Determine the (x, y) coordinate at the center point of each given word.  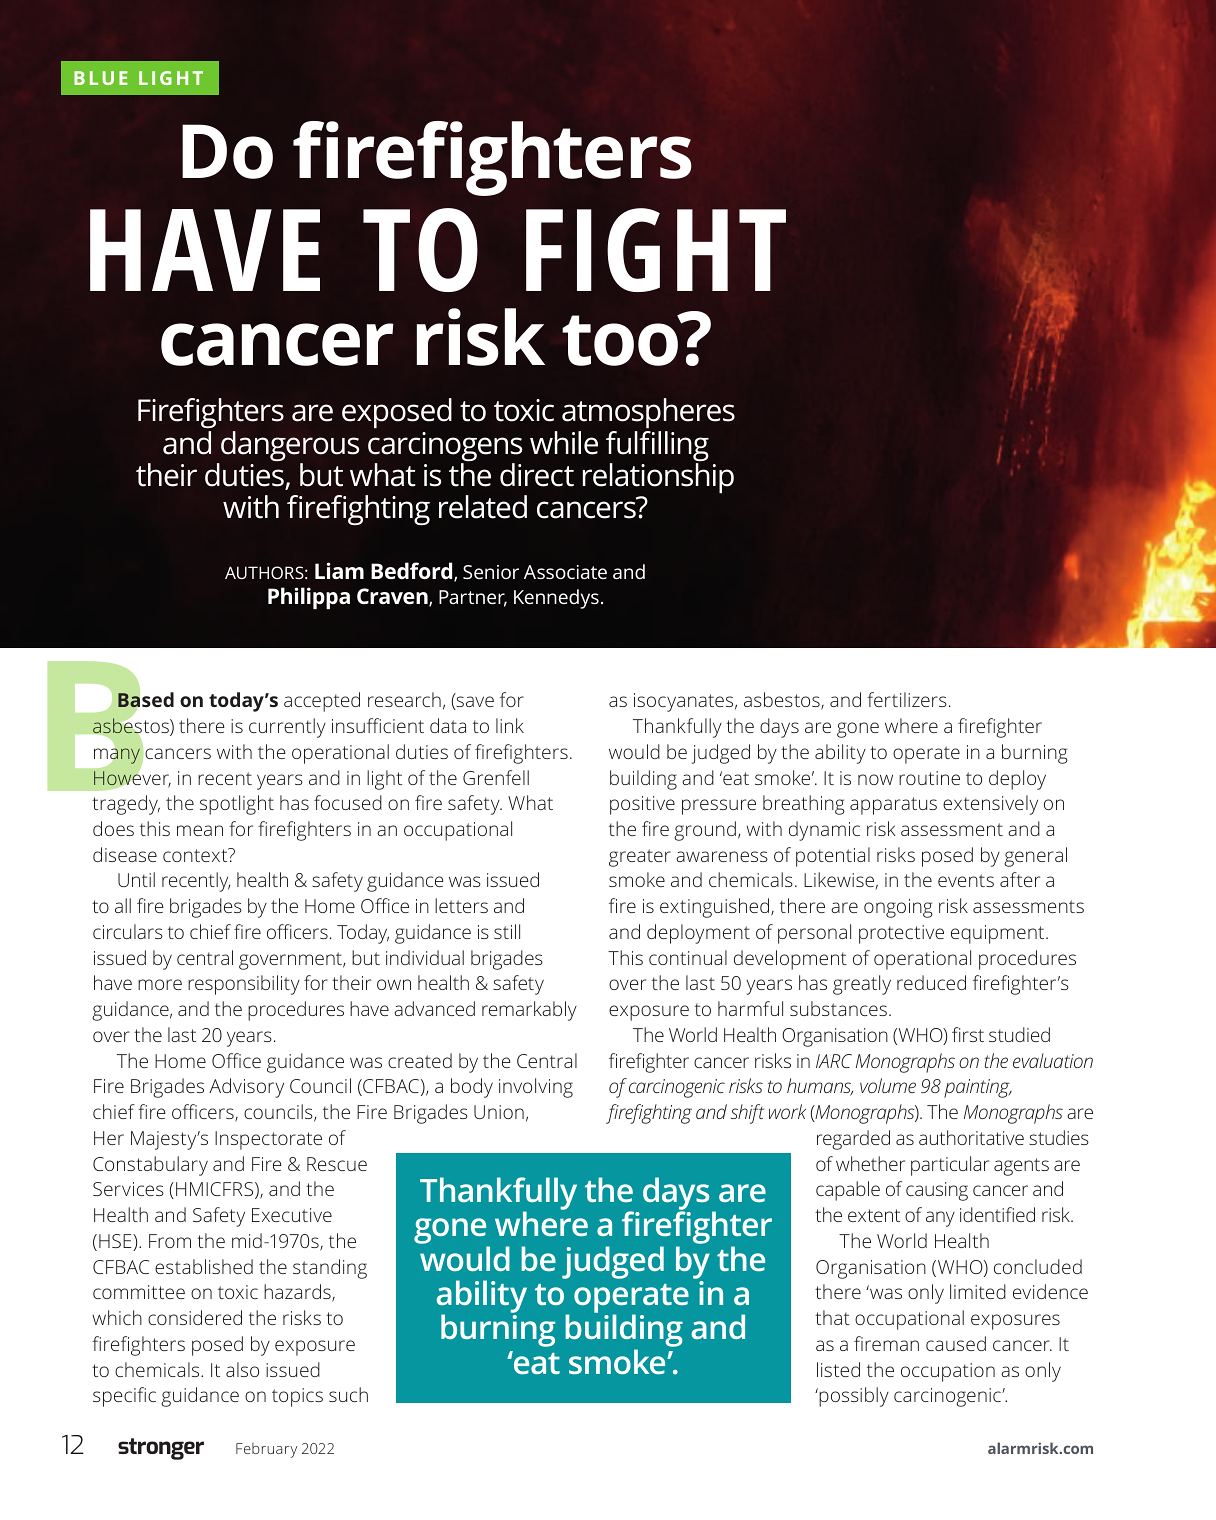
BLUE (101, 78)
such (348, 1394)
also (242, 1369)
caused (956, 1343)
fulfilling (657, 446)
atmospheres (648, 415)
